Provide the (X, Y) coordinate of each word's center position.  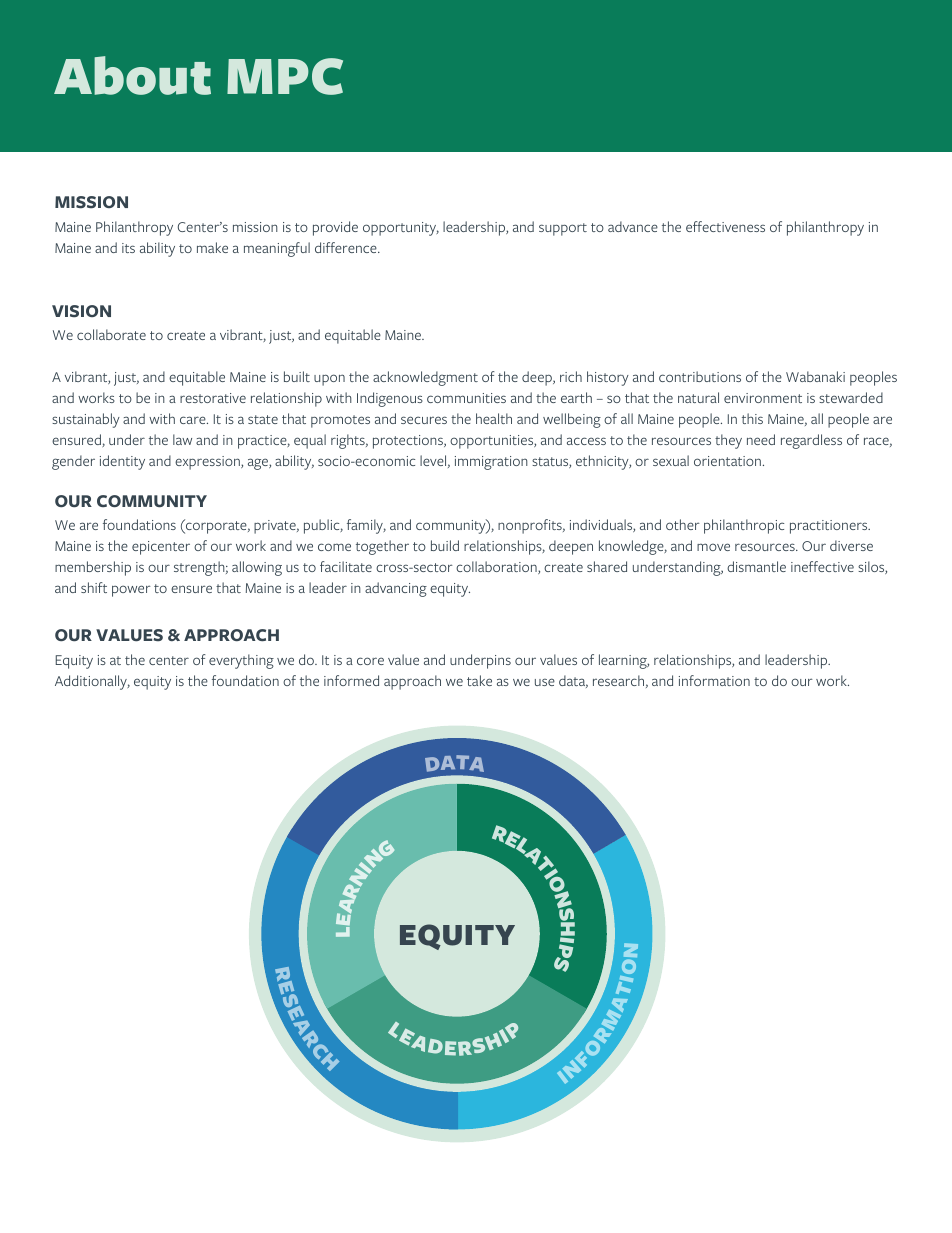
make (212, 247)
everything (241, 661)
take (479, 680)
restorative (213, 398)
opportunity (401, 229)
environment (763, 398)
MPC (285, 76)
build (445, 545)
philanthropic (744, 526)
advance (633, 226)
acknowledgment (425, 378)
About (132, 75)
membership (93, 568)
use (545, 682)
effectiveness (725, 226)
